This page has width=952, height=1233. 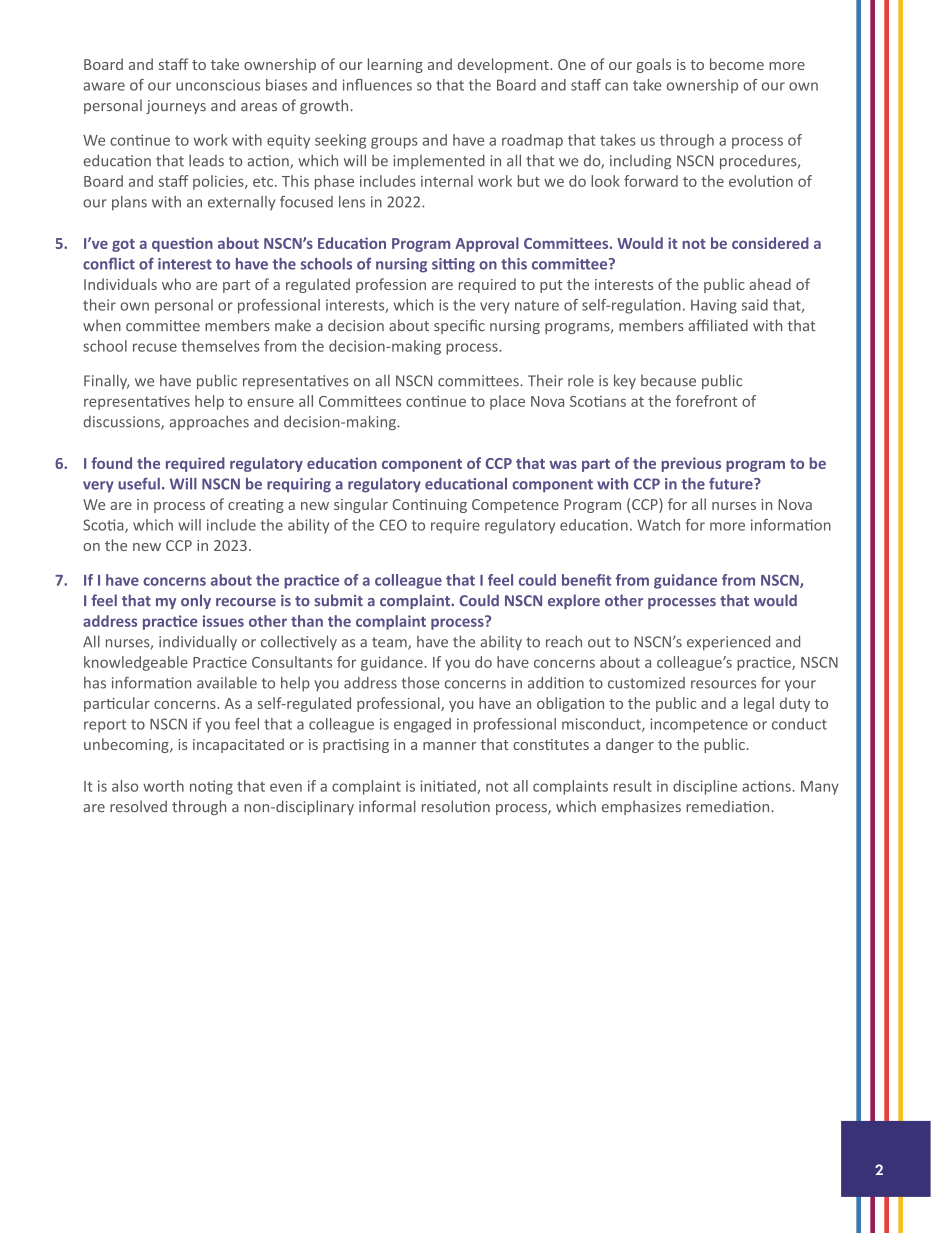 I want to click on future, so click(x=732, y=484).
